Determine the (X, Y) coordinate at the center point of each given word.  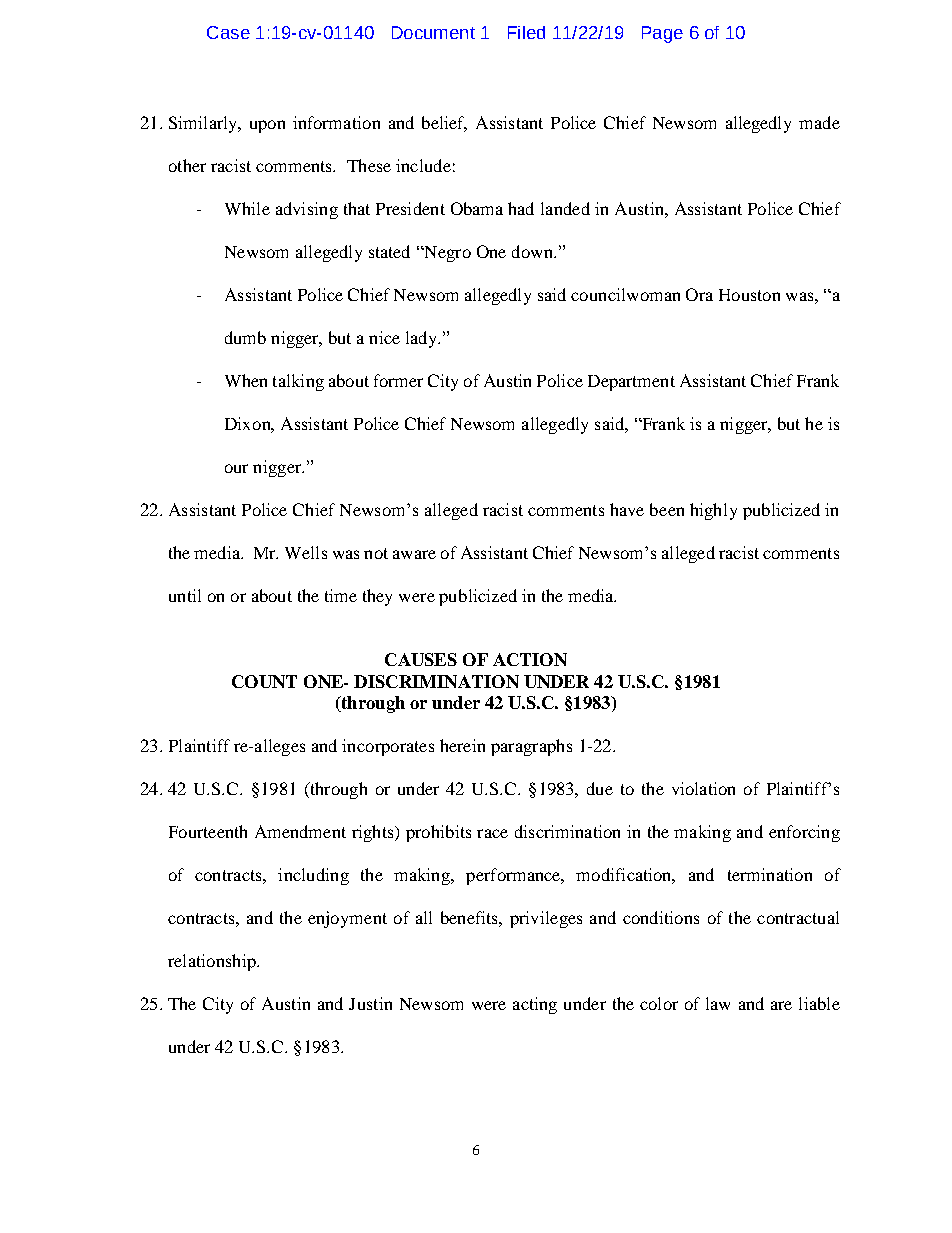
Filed (526, 32)
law (718, 1003)
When (246, 380)
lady (423, 339)
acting (535, 1005)
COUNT (264, 681)
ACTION (530, 659)
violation (703, 788)
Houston (749, 295)
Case (228, 32)
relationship (213, 962)
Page (662, 34)
